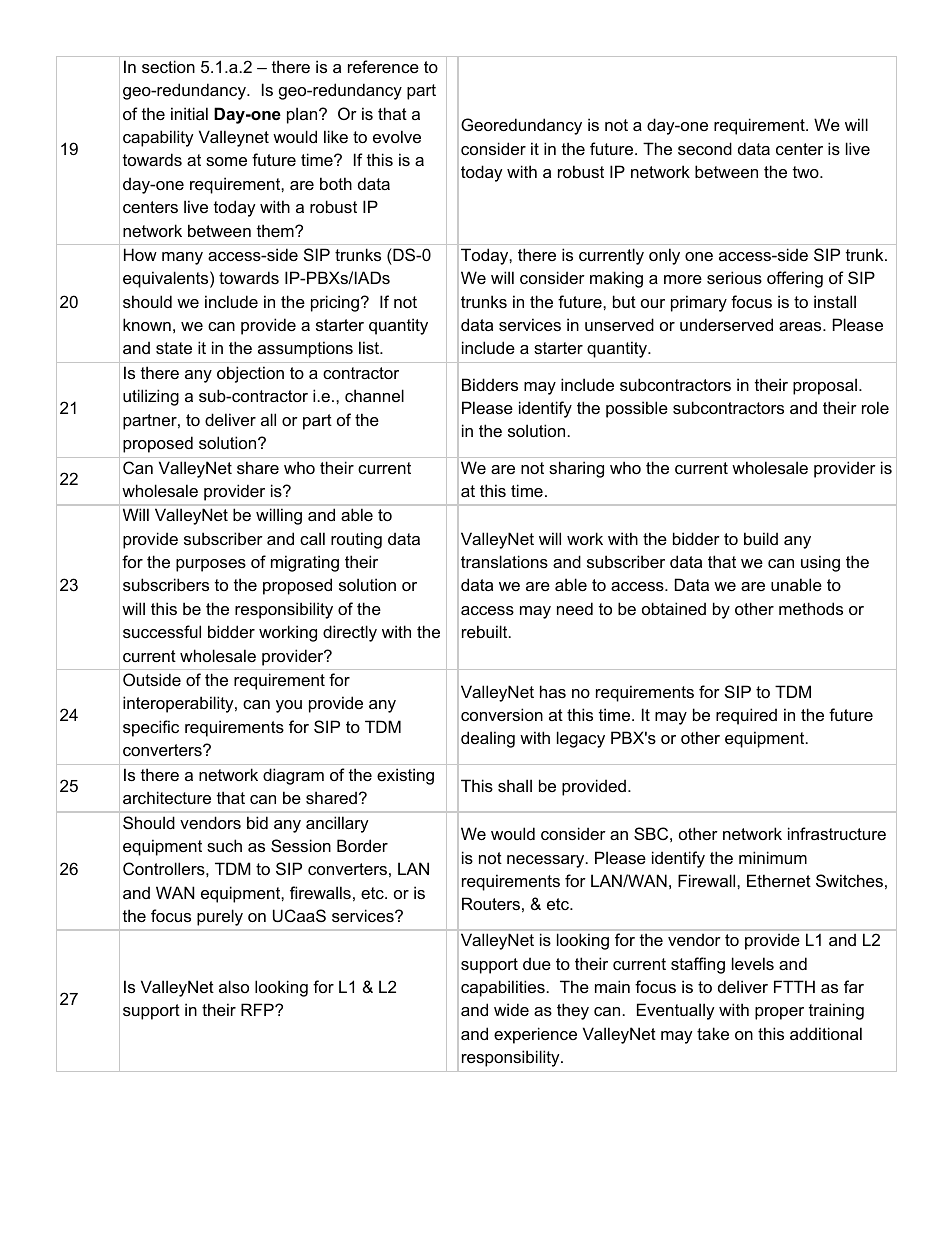 This image has width=952, height=1233. Describe the element at coordinates (258, 1009) in the image. I see `RFP` at that location.
